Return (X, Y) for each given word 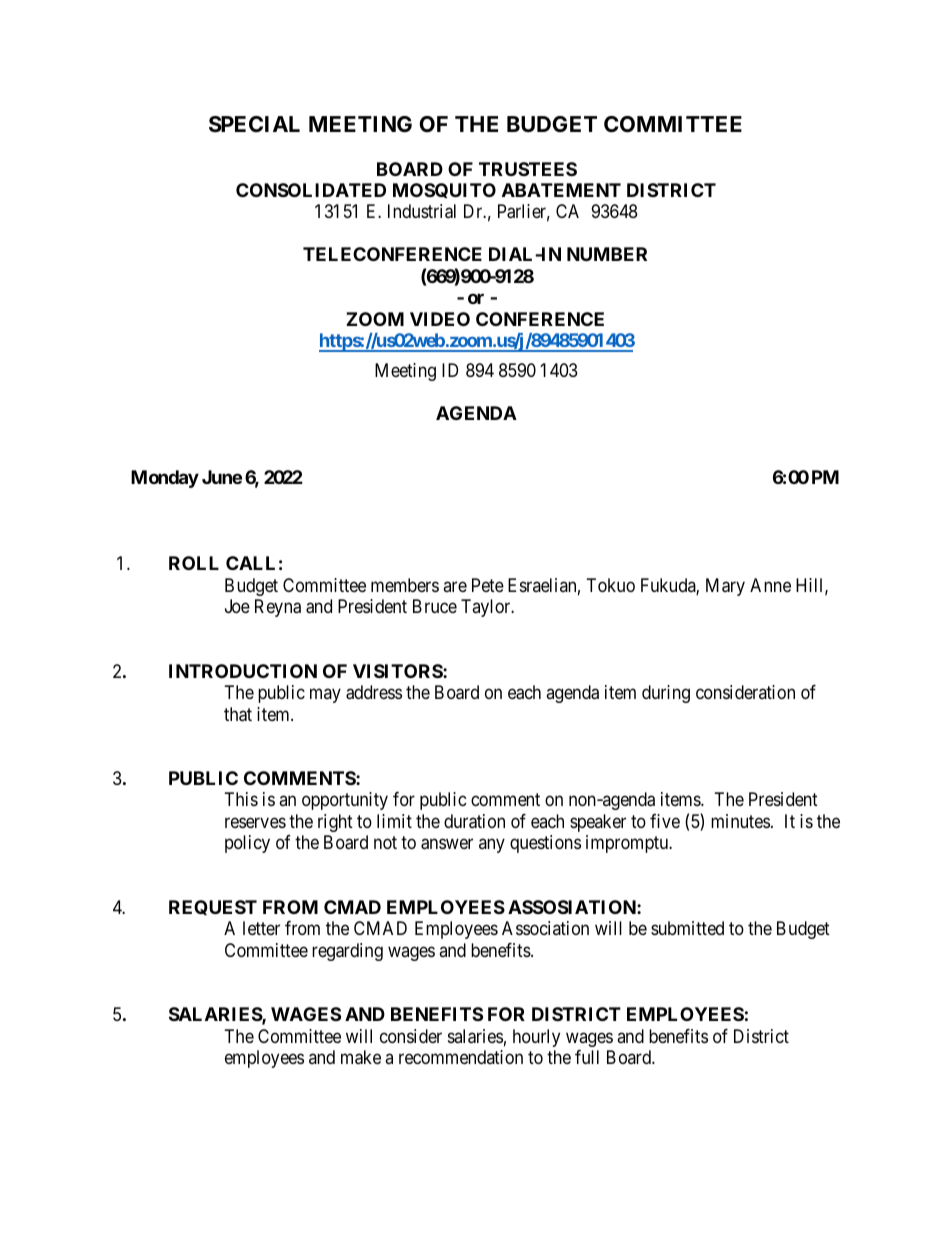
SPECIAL (254, 124)
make (361, 1057)
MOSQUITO (444, 190)
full (587, 1057)
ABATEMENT (561, 190)
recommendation (461, 1057)
